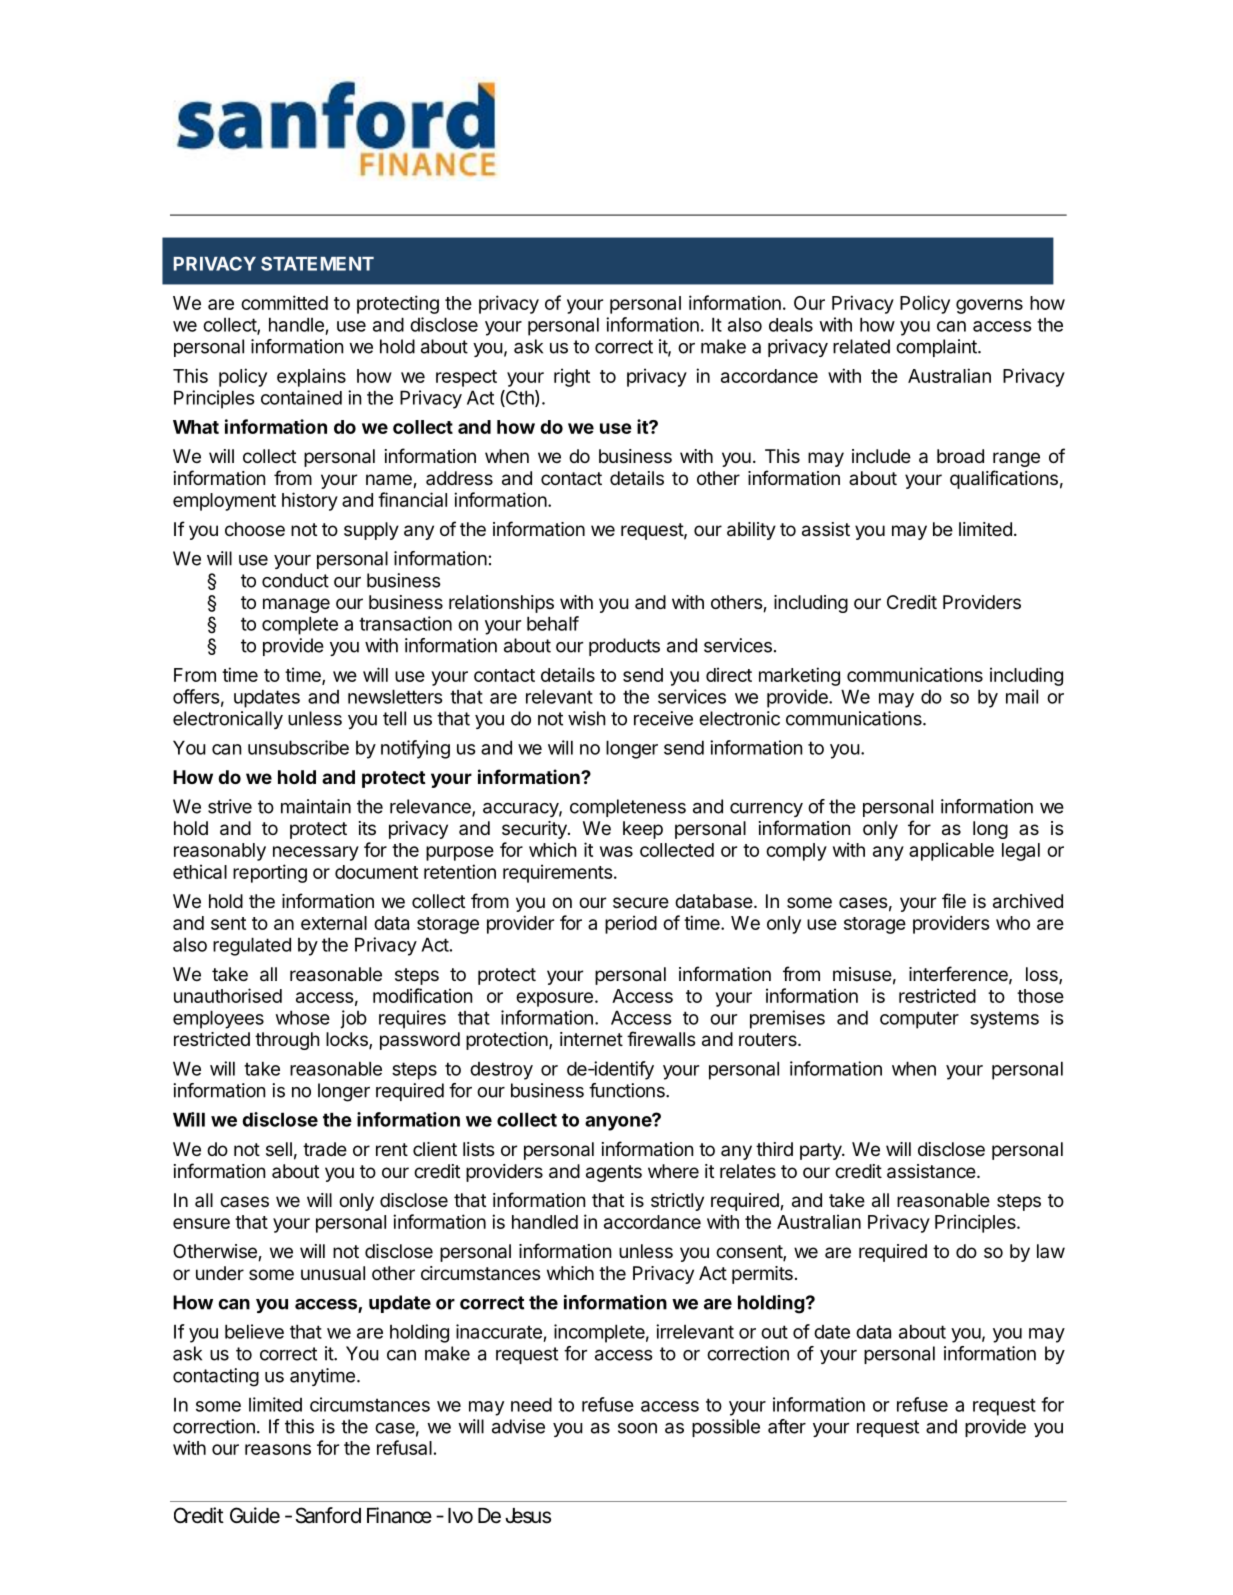  I want to click on functions, so click(628, 1090).
